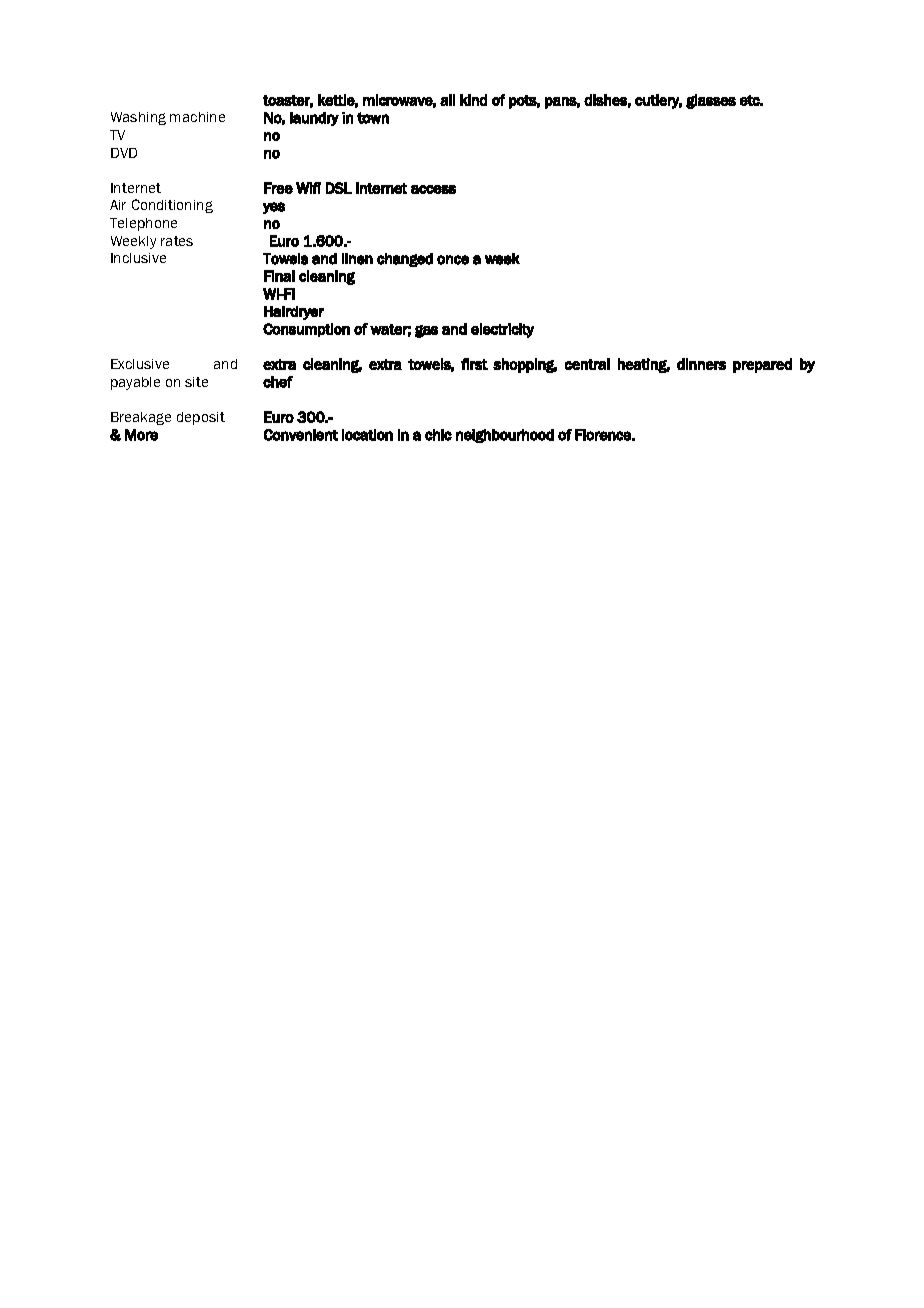  I want to click on changed, so click(405, 260).
